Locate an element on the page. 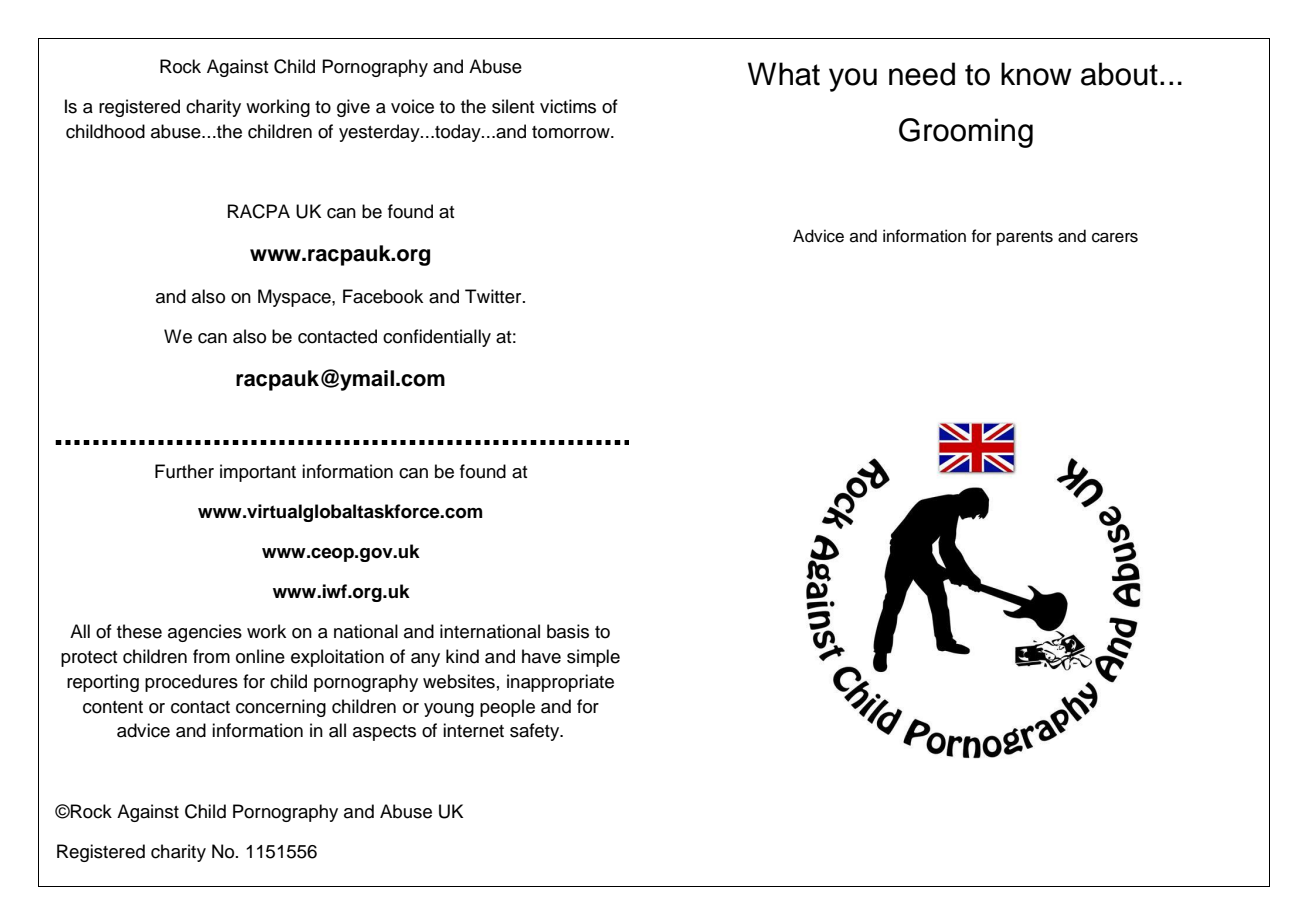 The height and width of the page is (924, 1307). give is located at coordinates (353, 108).
